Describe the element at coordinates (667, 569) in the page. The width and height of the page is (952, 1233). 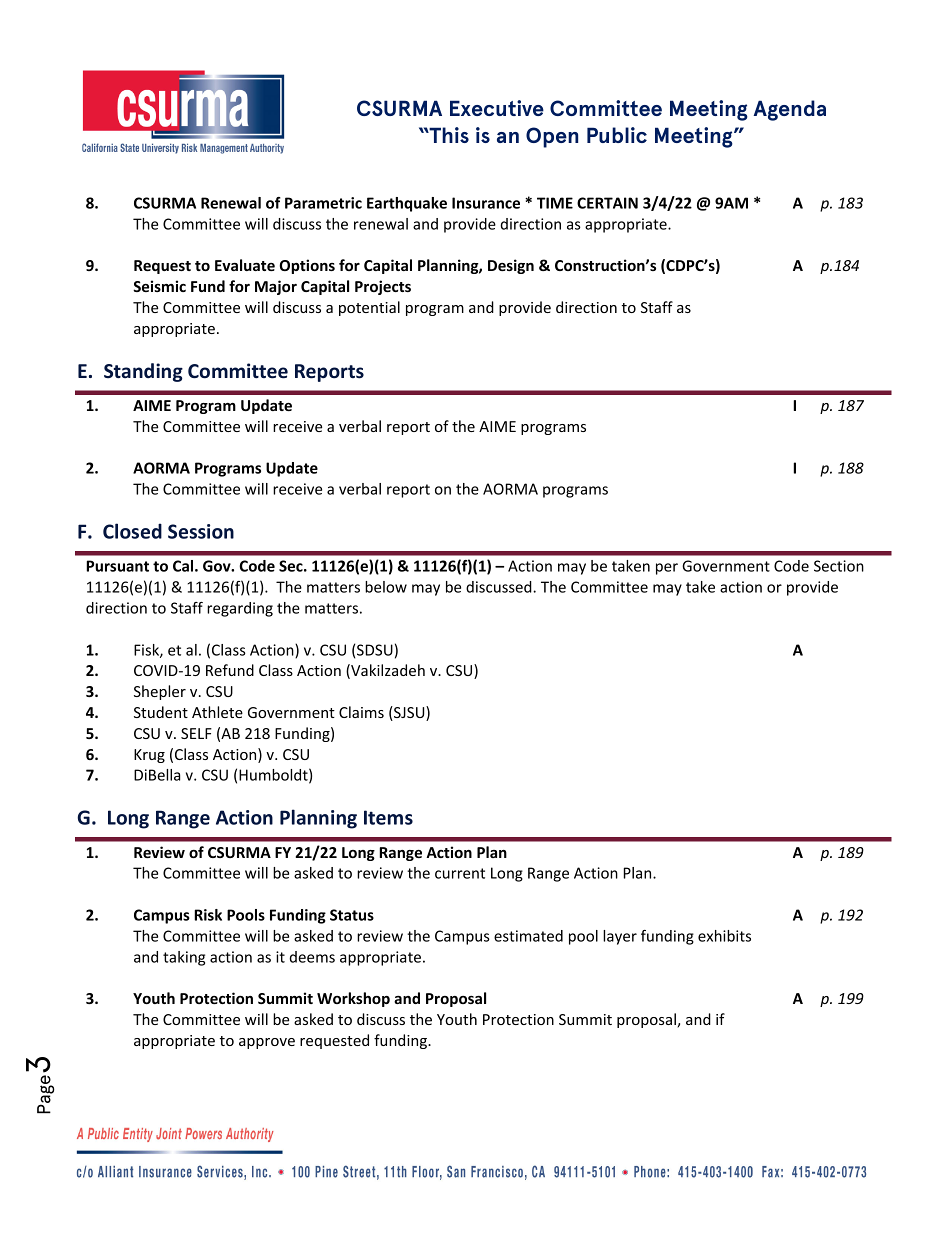
I see `per` at that location.
